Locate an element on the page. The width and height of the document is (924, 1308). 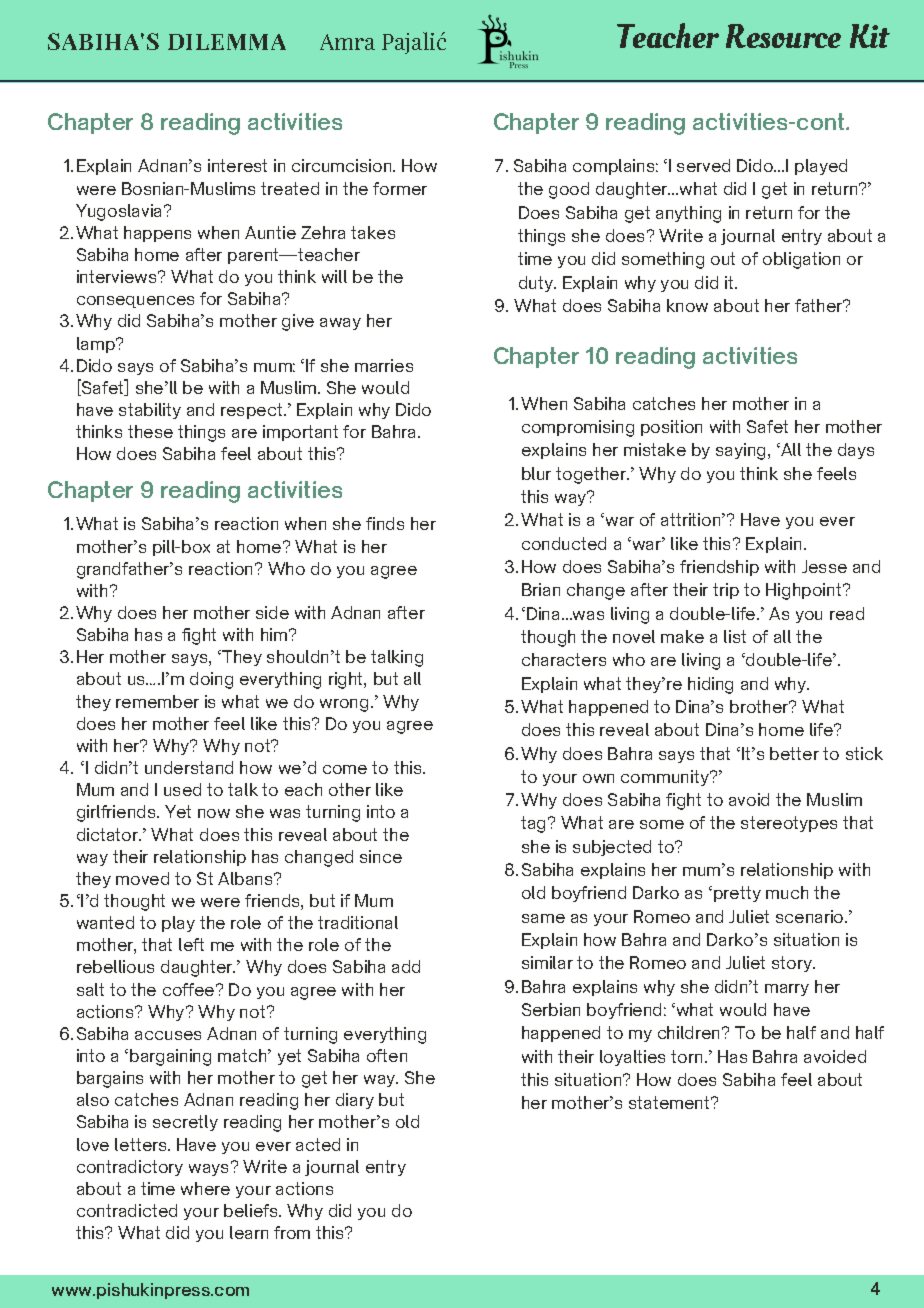
acted is located at coordinates (318, 1144).
